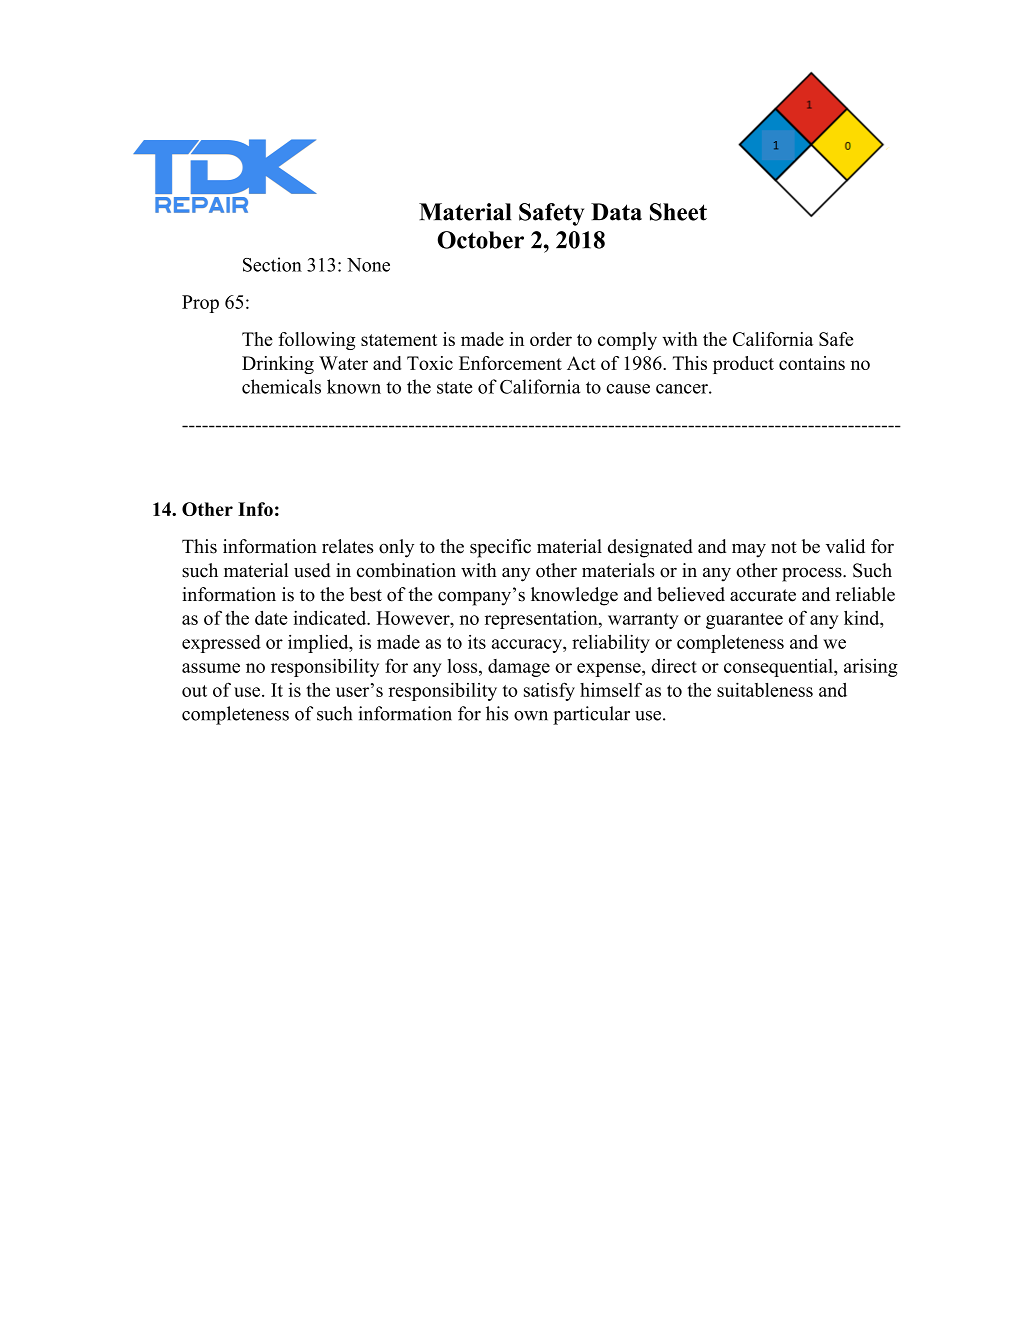  I want to click on satisfy, so click(549, 691).
